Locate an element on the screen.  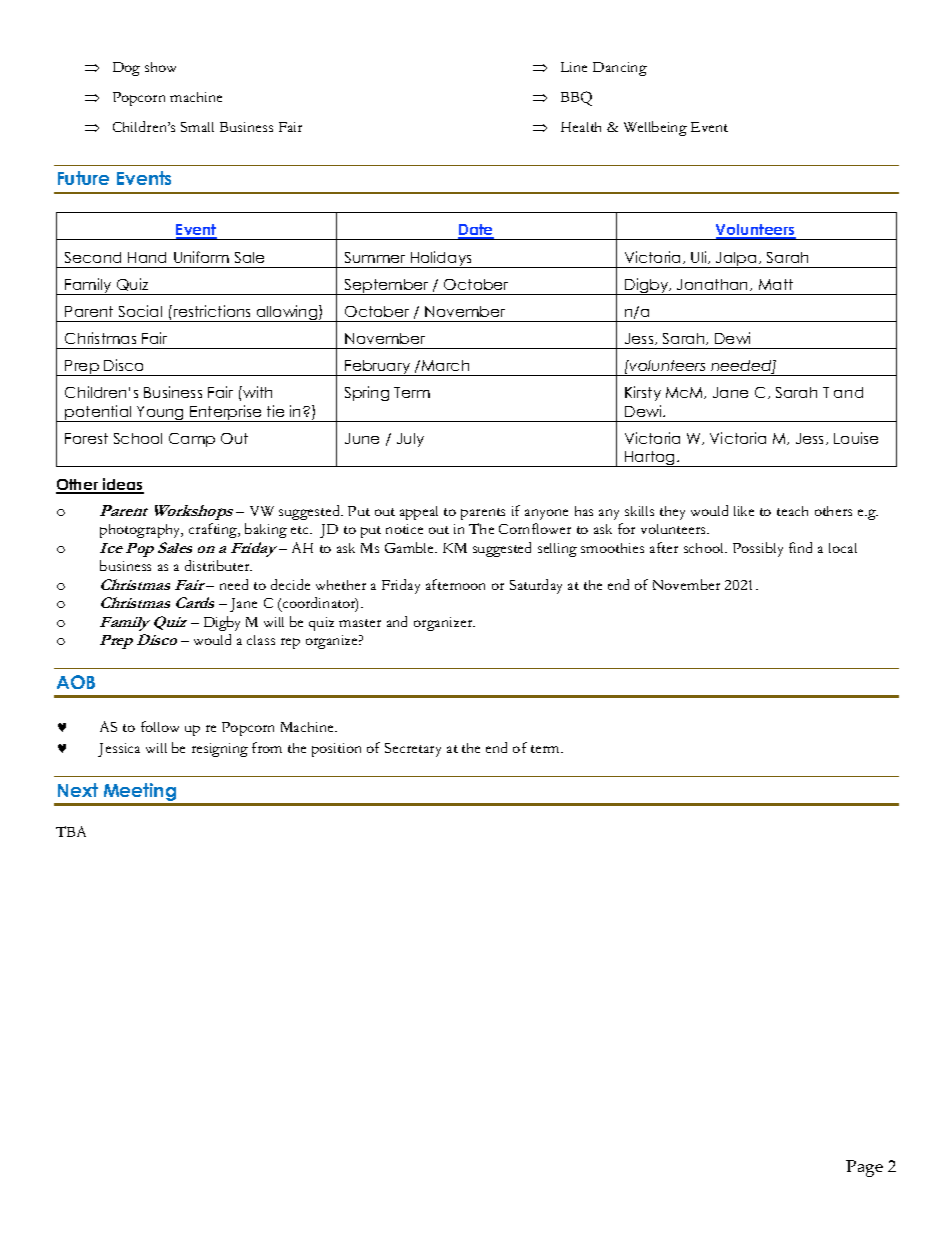
Next is located at coordinates (78, 790).
